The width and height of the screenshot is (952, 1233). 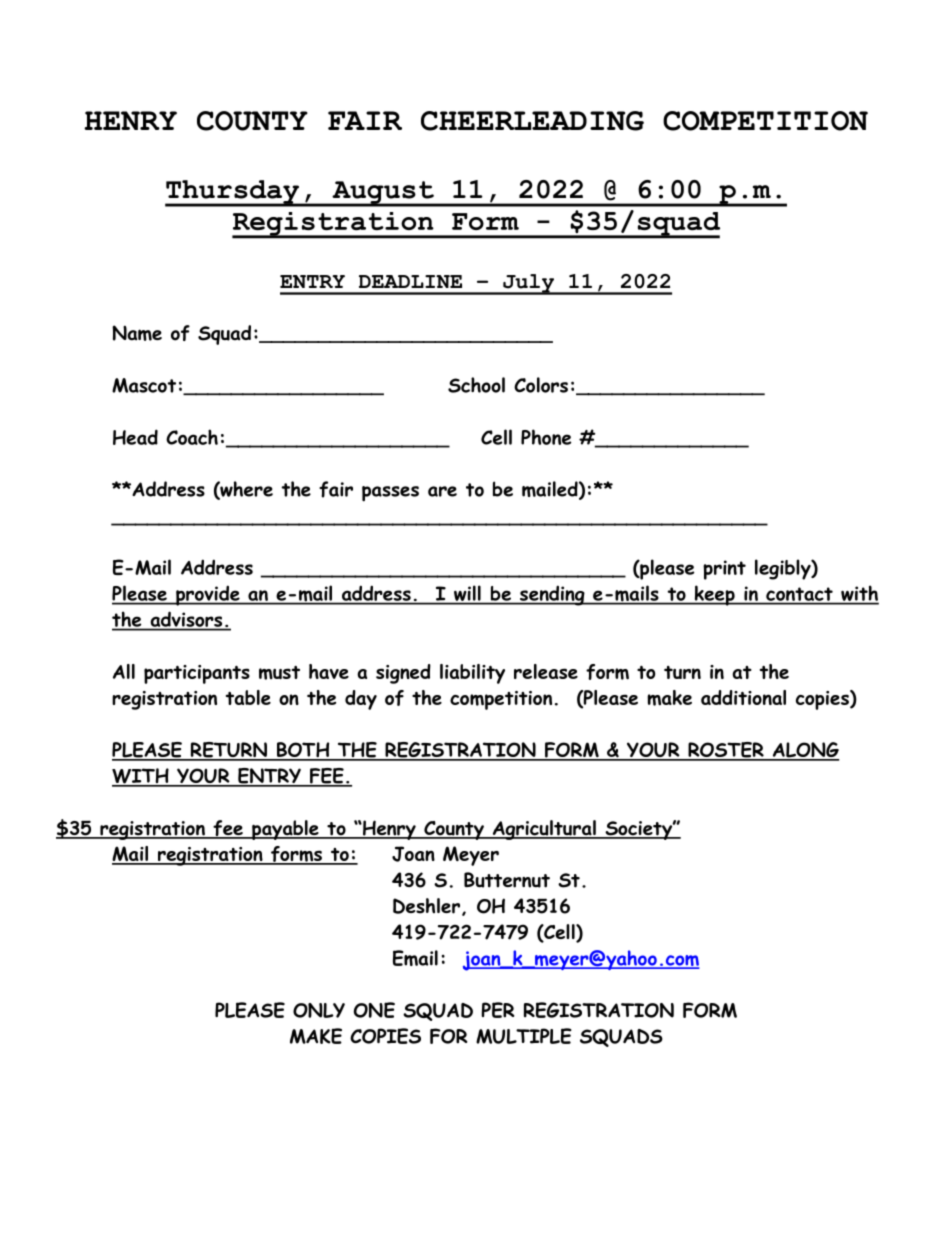 What do you see at coordinates (544, 830) in the screenshot?
I see `Agricultural` at bounding box center [544, 830].
